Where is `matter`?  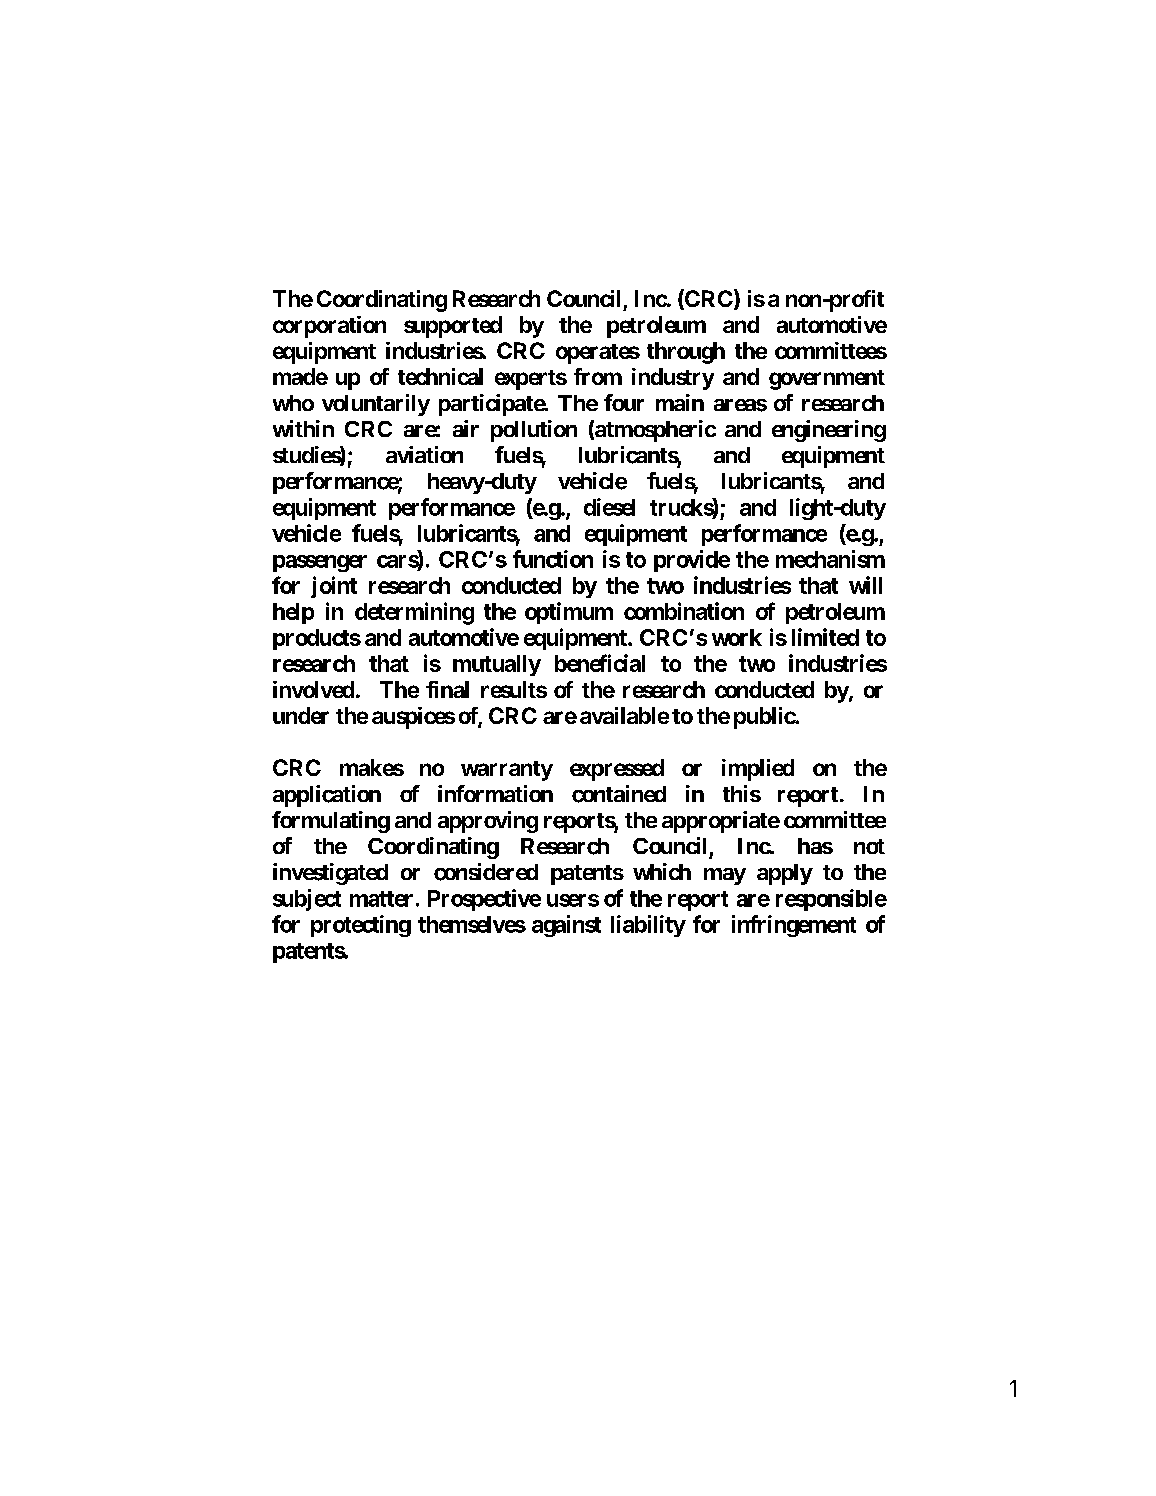 matter is located at coordinates (381, 899).
